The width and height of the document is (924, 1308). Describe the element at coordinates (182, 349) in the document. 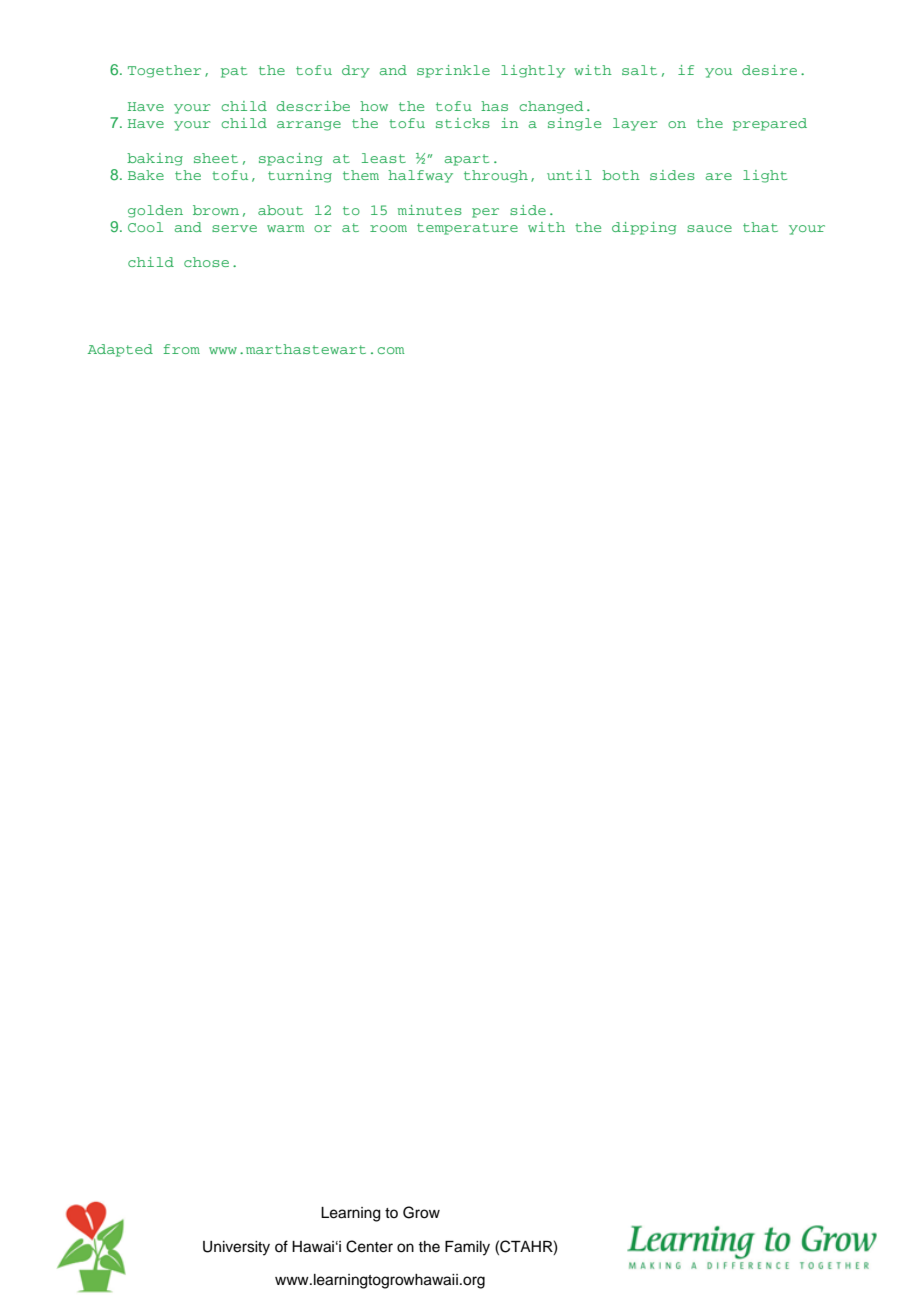

I see `from` at that location.
